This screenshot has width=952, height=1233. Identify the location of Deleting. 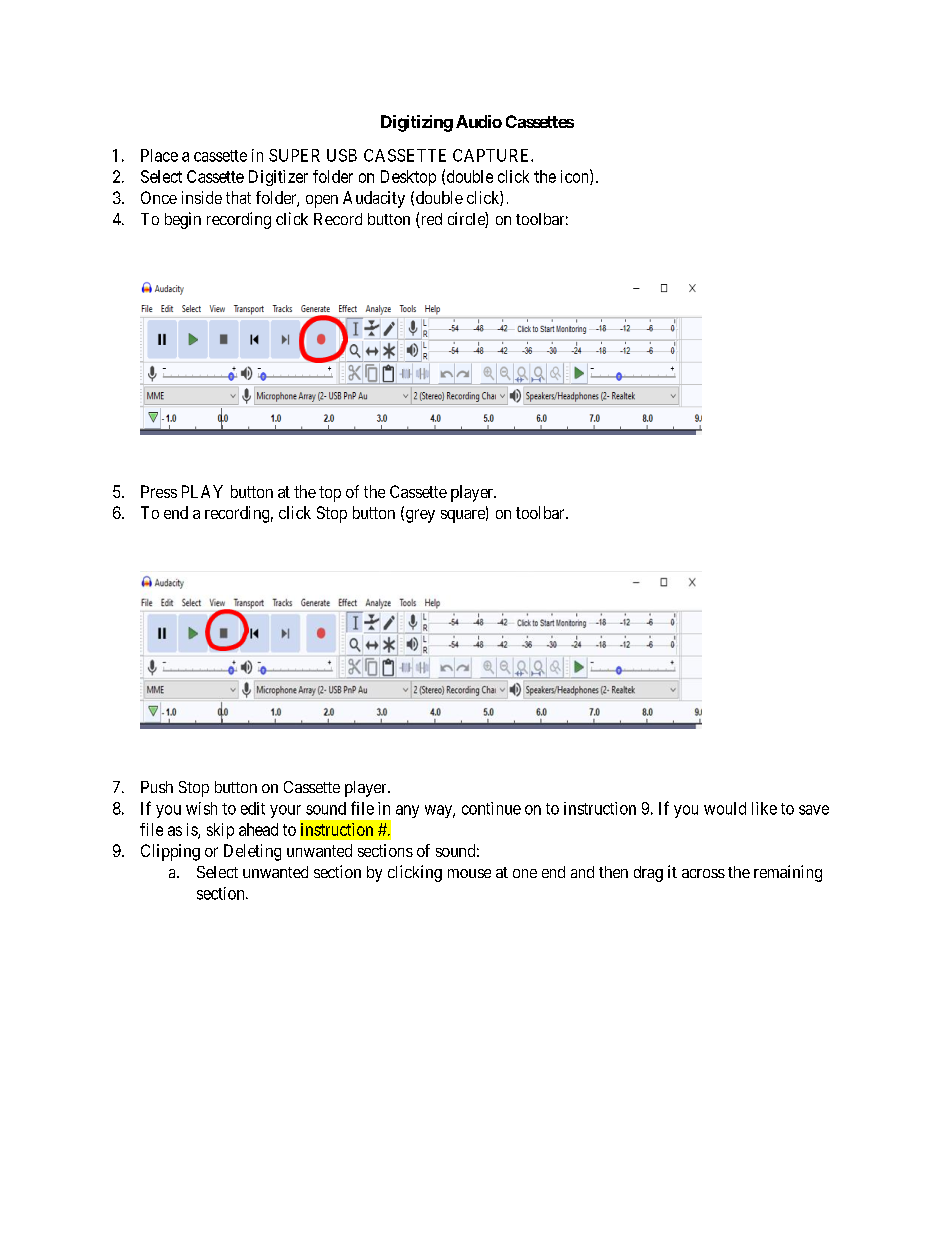
(252, 852).
